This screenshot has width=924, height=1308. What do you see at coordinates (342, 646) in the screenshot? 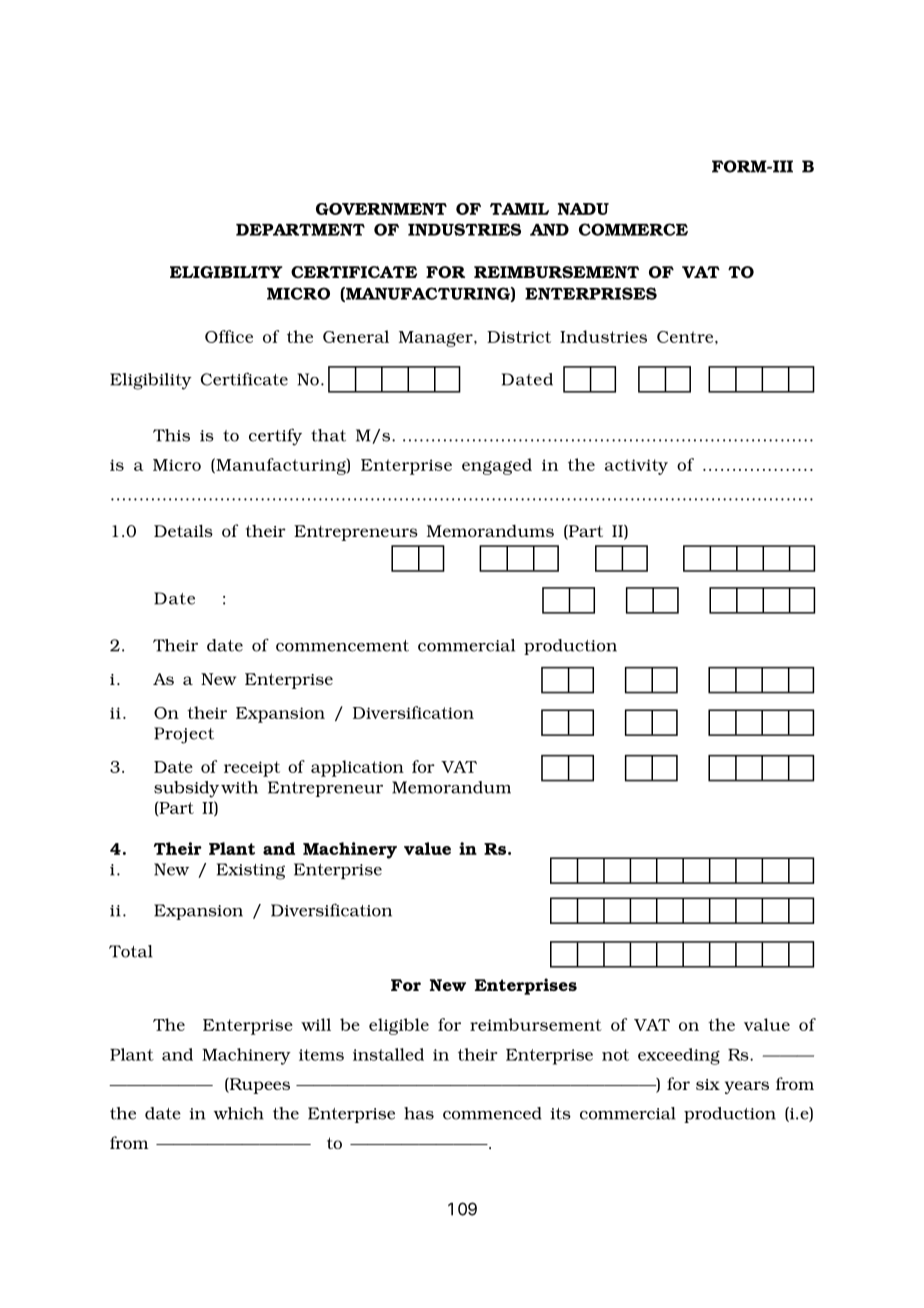
I see `commencement` at bounding box center [342, 646].
